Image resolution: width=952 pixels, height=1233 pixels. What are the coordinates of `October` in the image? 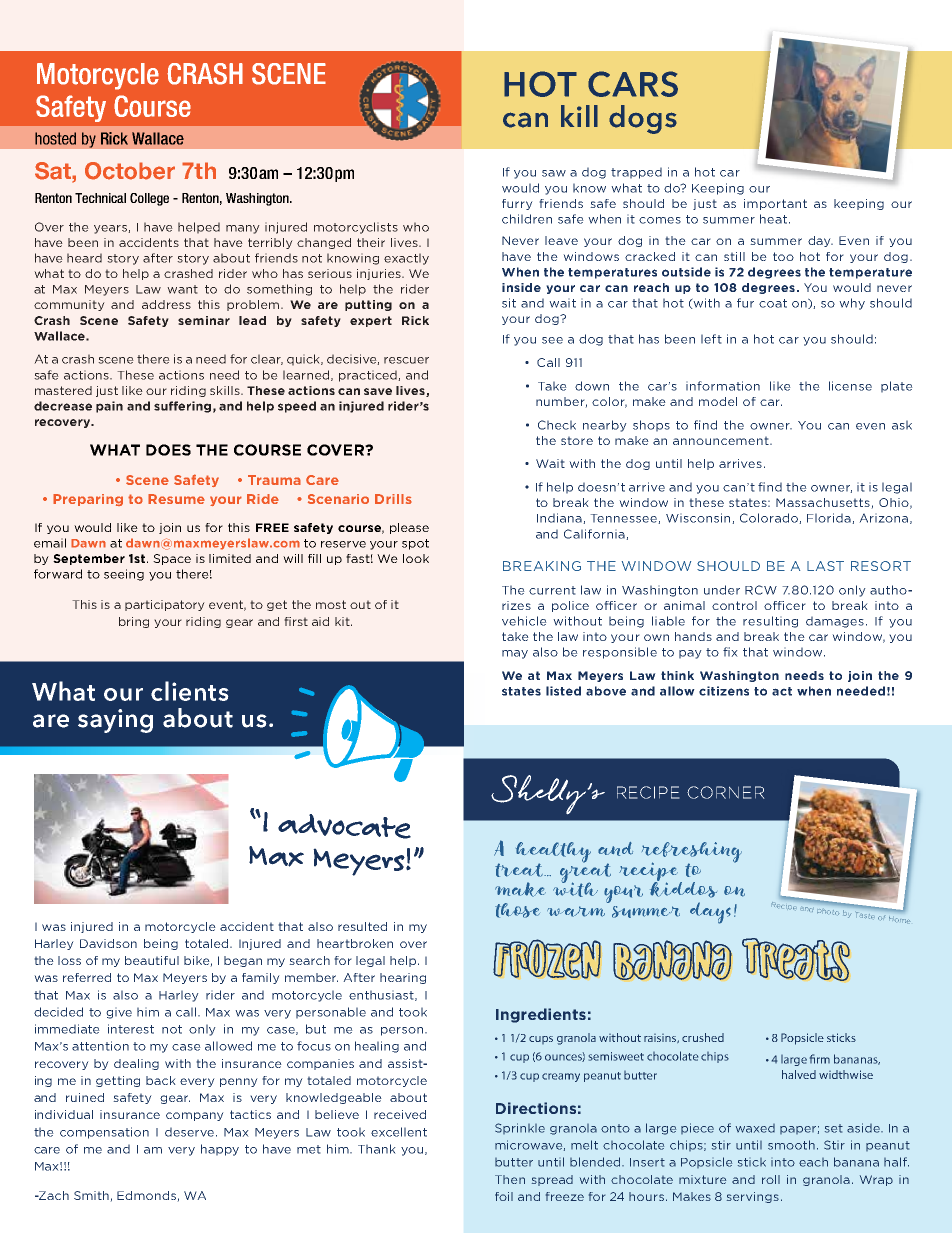 It's located at (130, 171).
